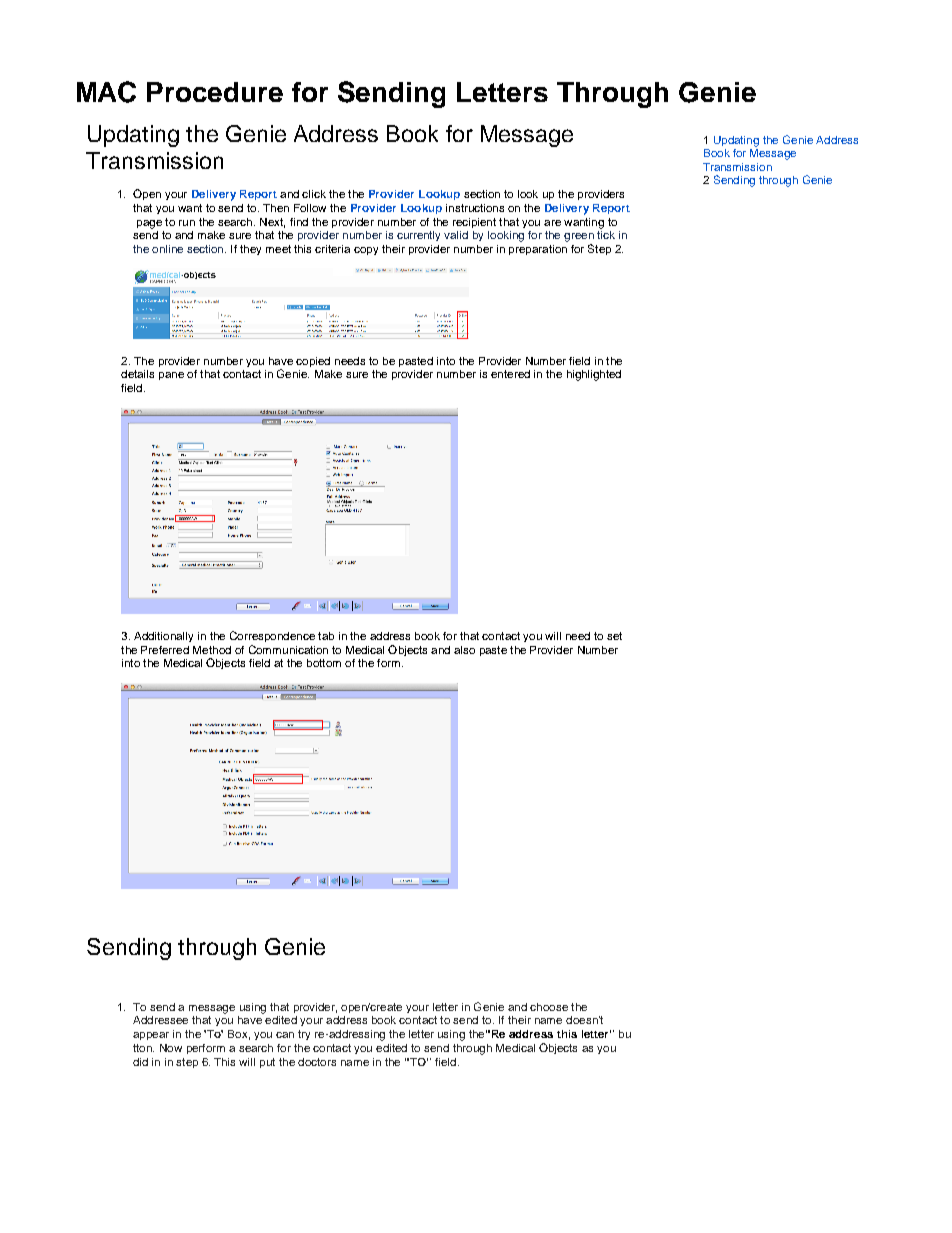  Describe the element at coordinates (171, 376) in the screenshot. I see `pane` at that location.
